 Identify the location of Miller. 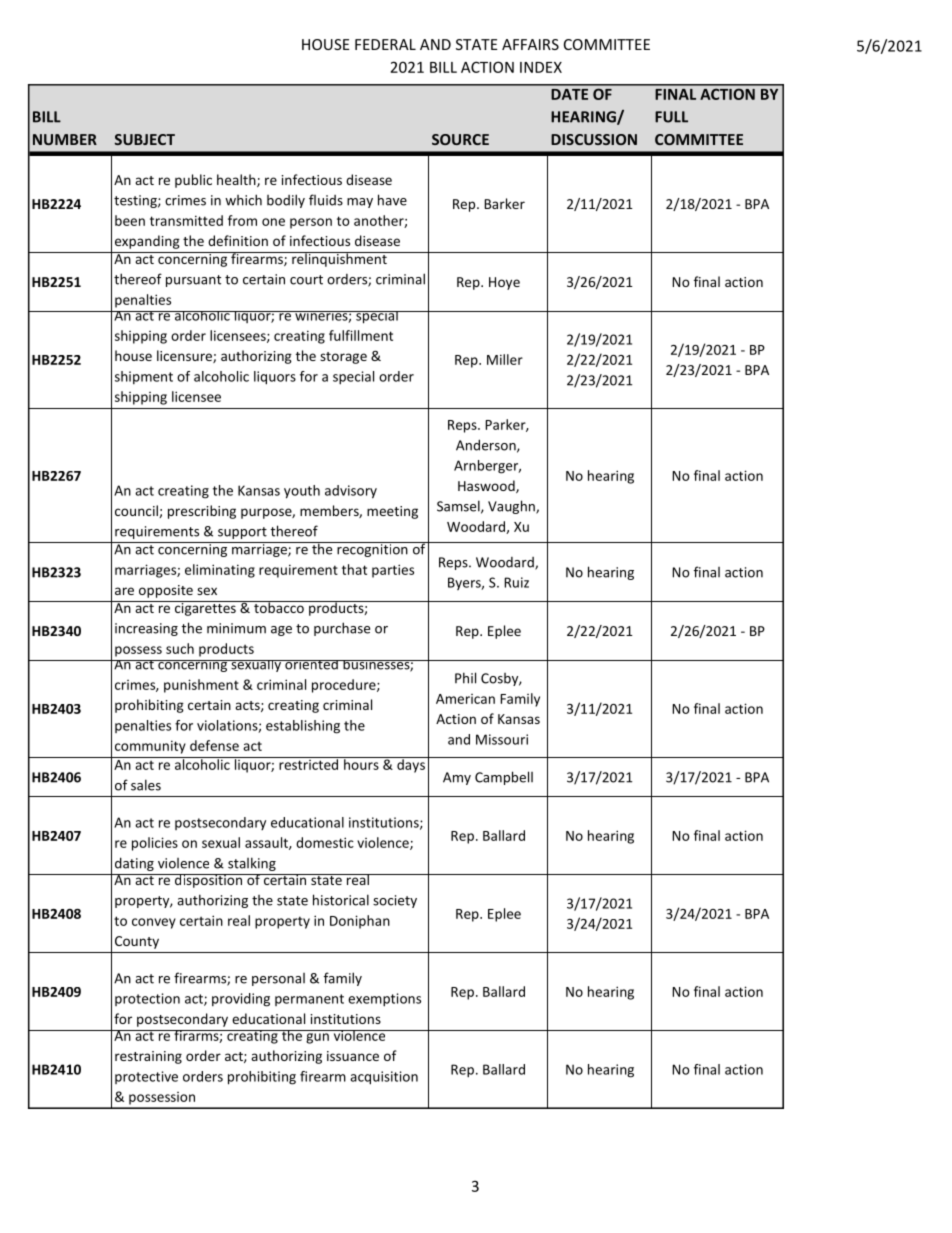
(505, 359).
